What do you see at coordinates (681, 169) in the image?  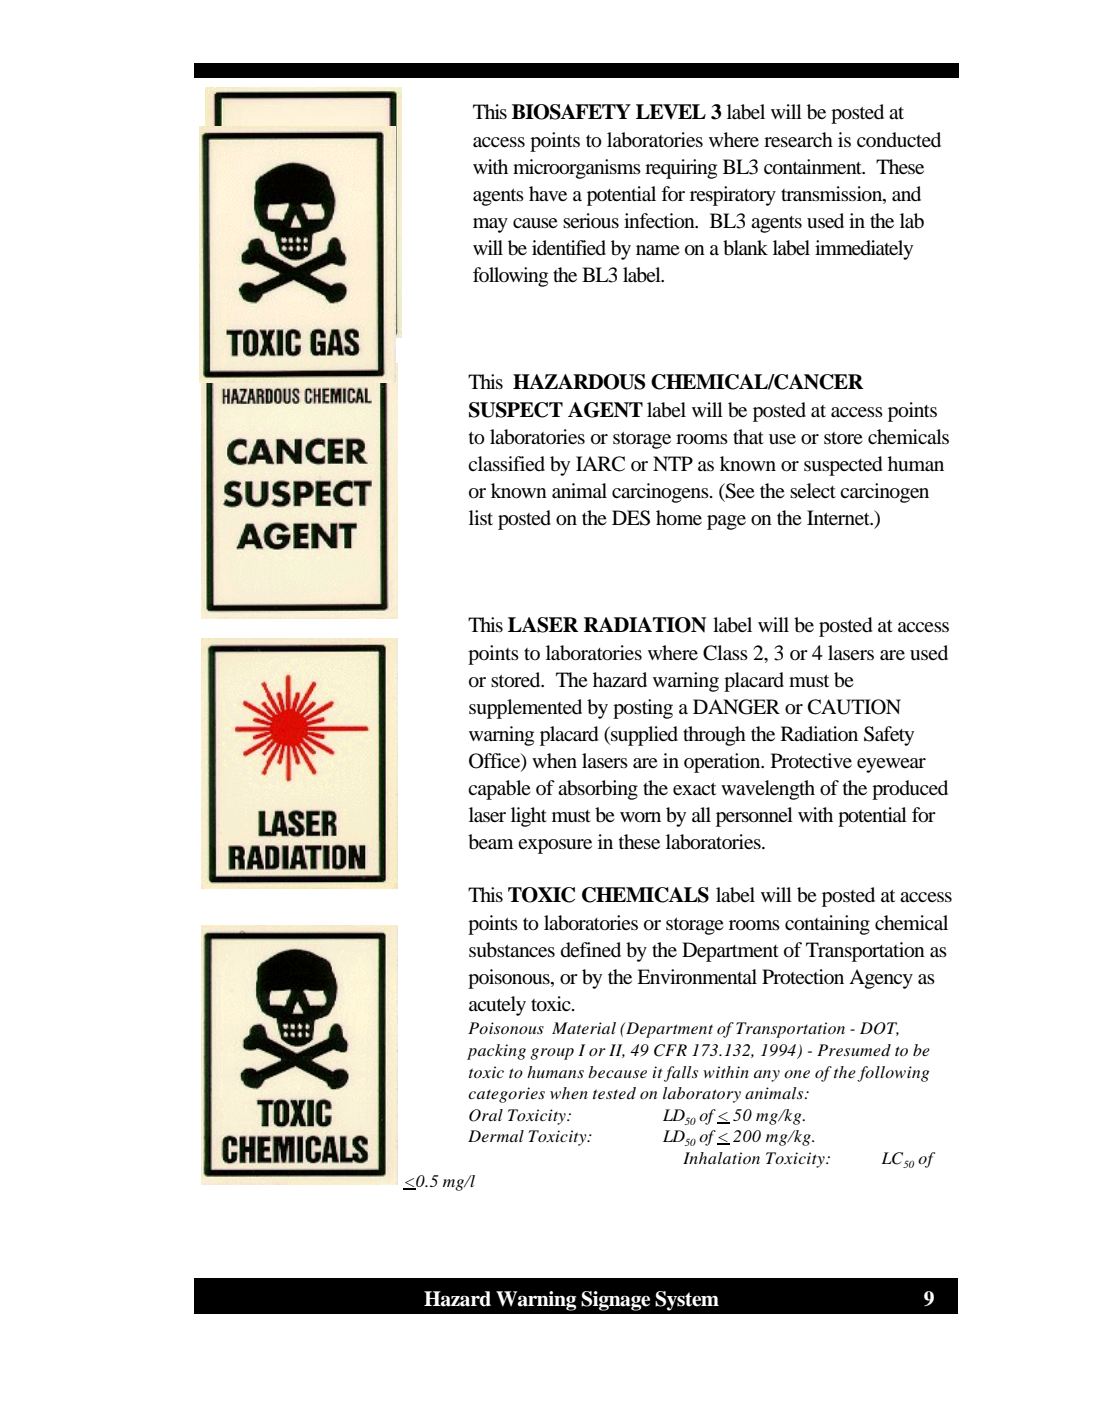 I see `requiring` at bounding box center [681, 169].
